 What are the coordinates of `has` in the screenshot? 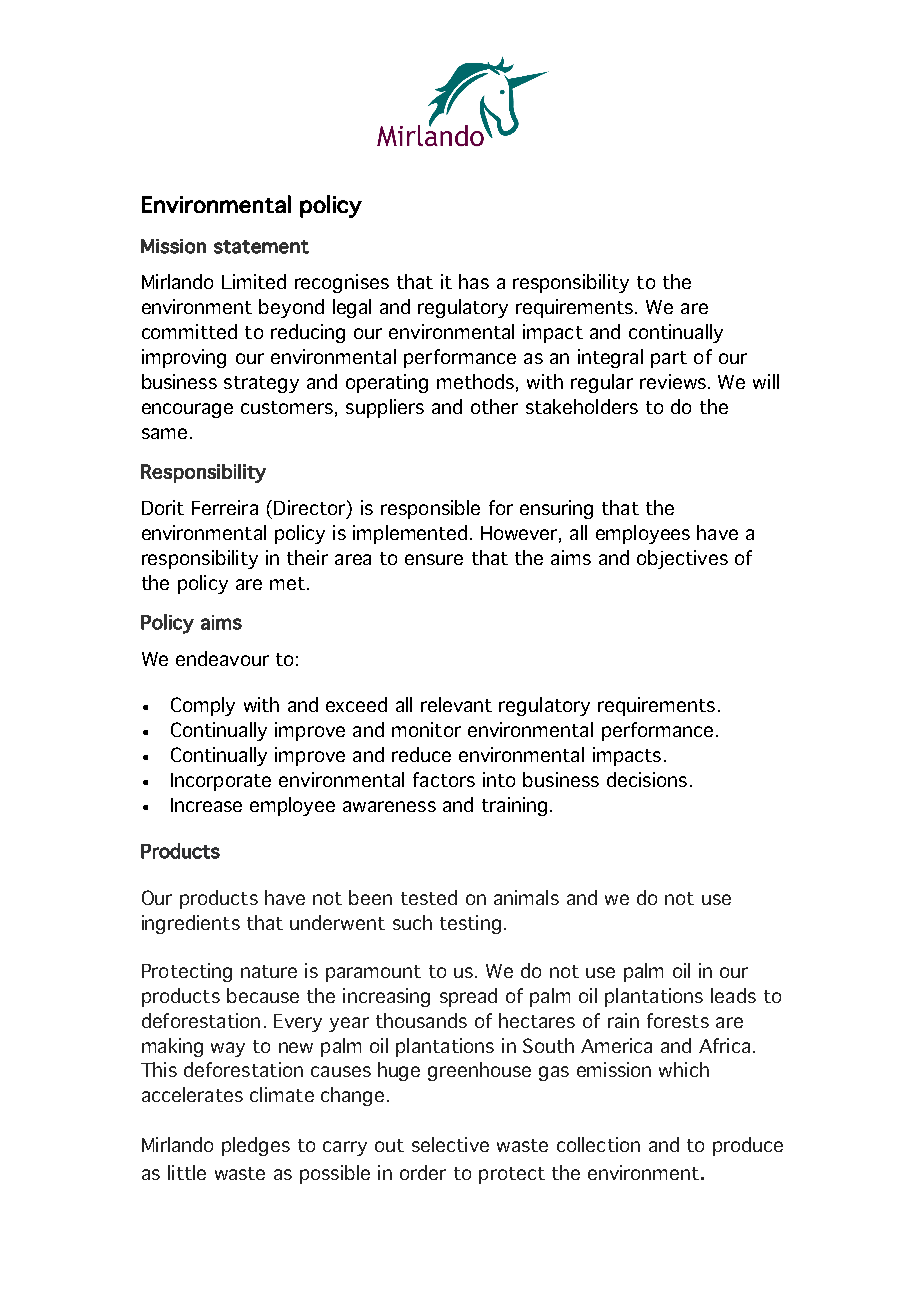 It's located at (474, 281).
